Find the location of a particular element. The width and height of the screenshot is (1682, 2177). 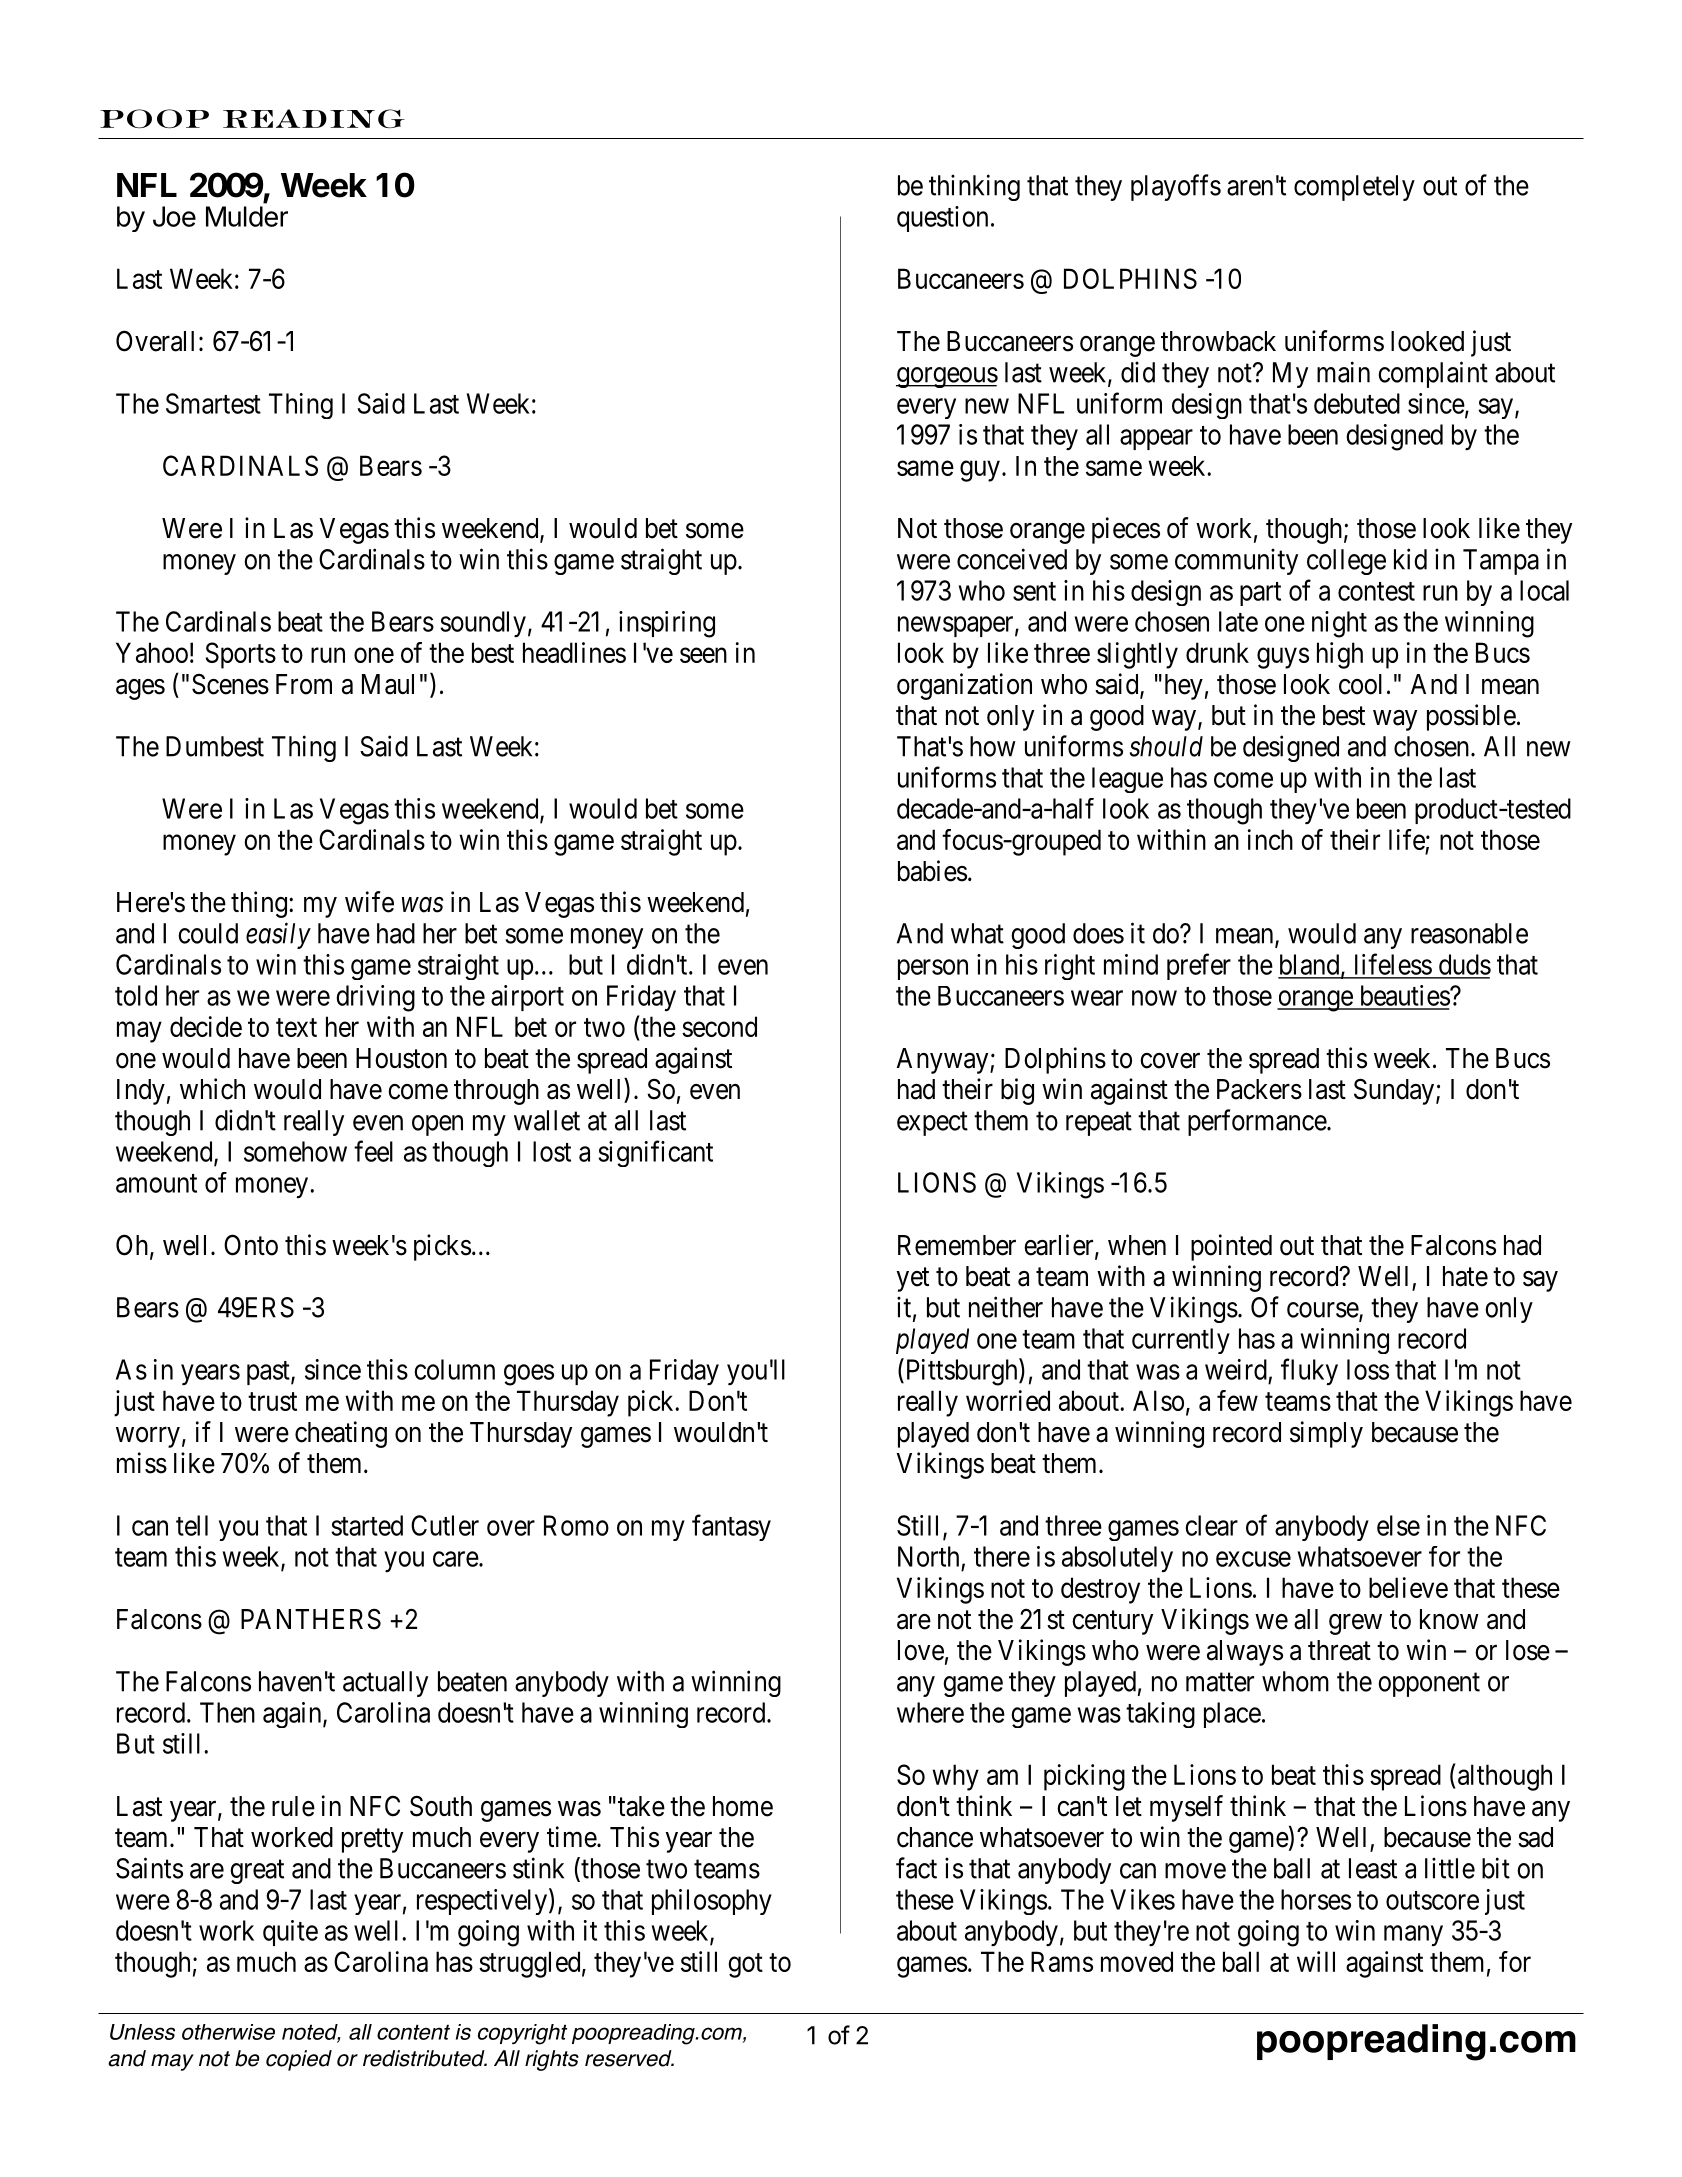

started is located at coordinates (367, 1525).
